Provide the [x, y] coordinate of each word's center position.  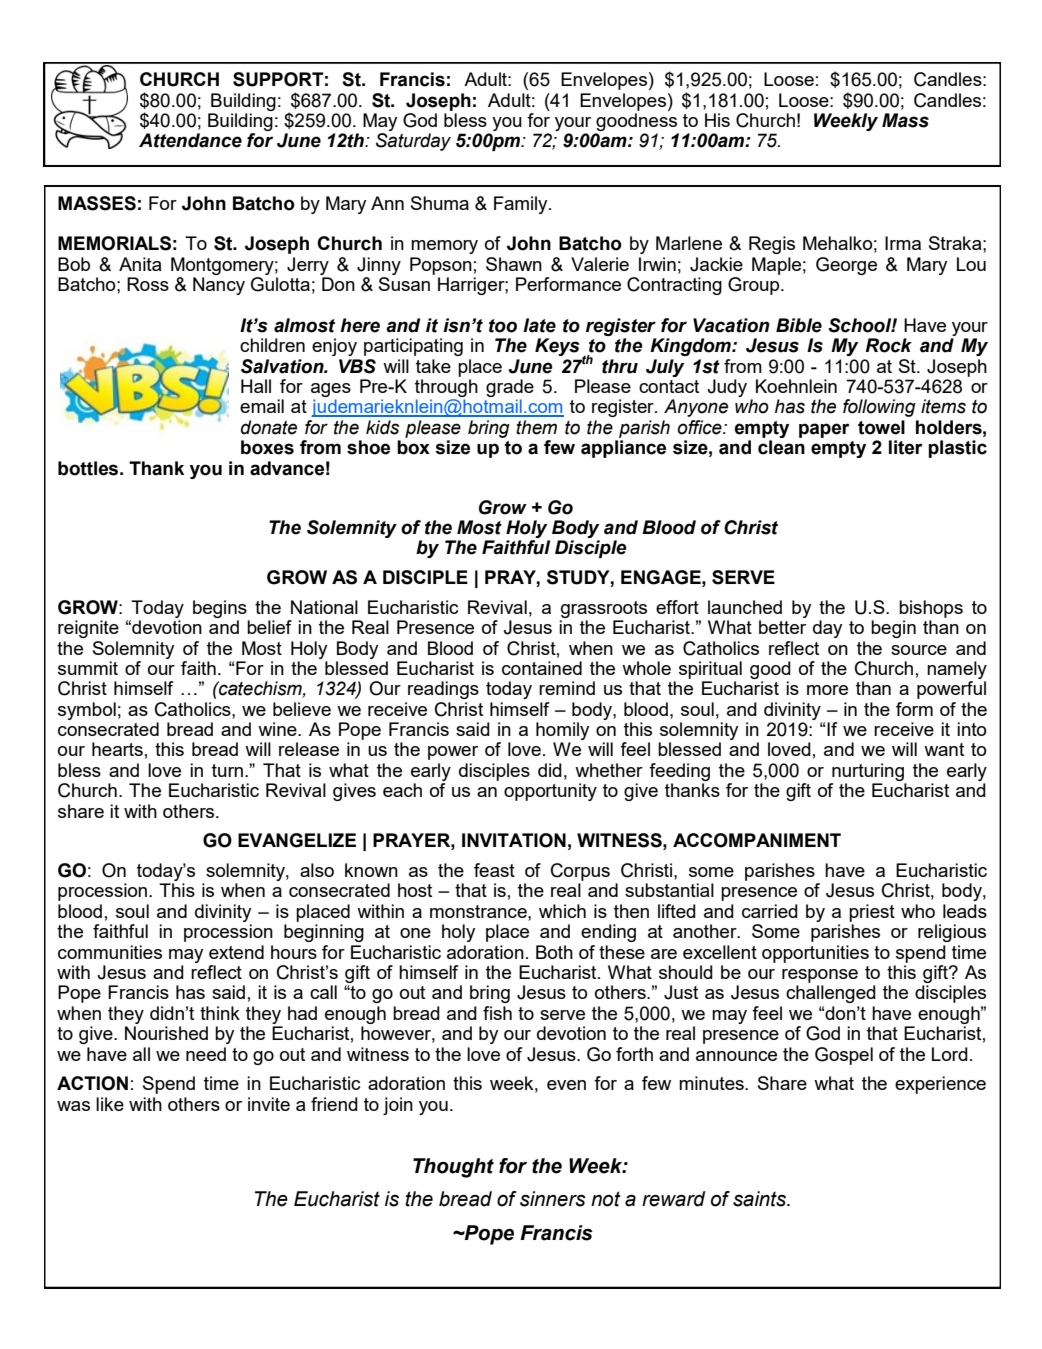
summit [88, 668]
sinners [553, 1199]
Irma [903, 243]
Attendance [190, 140]
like [110, 1104]
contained [542, 668]
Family [522, 205]
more [827, 690]
